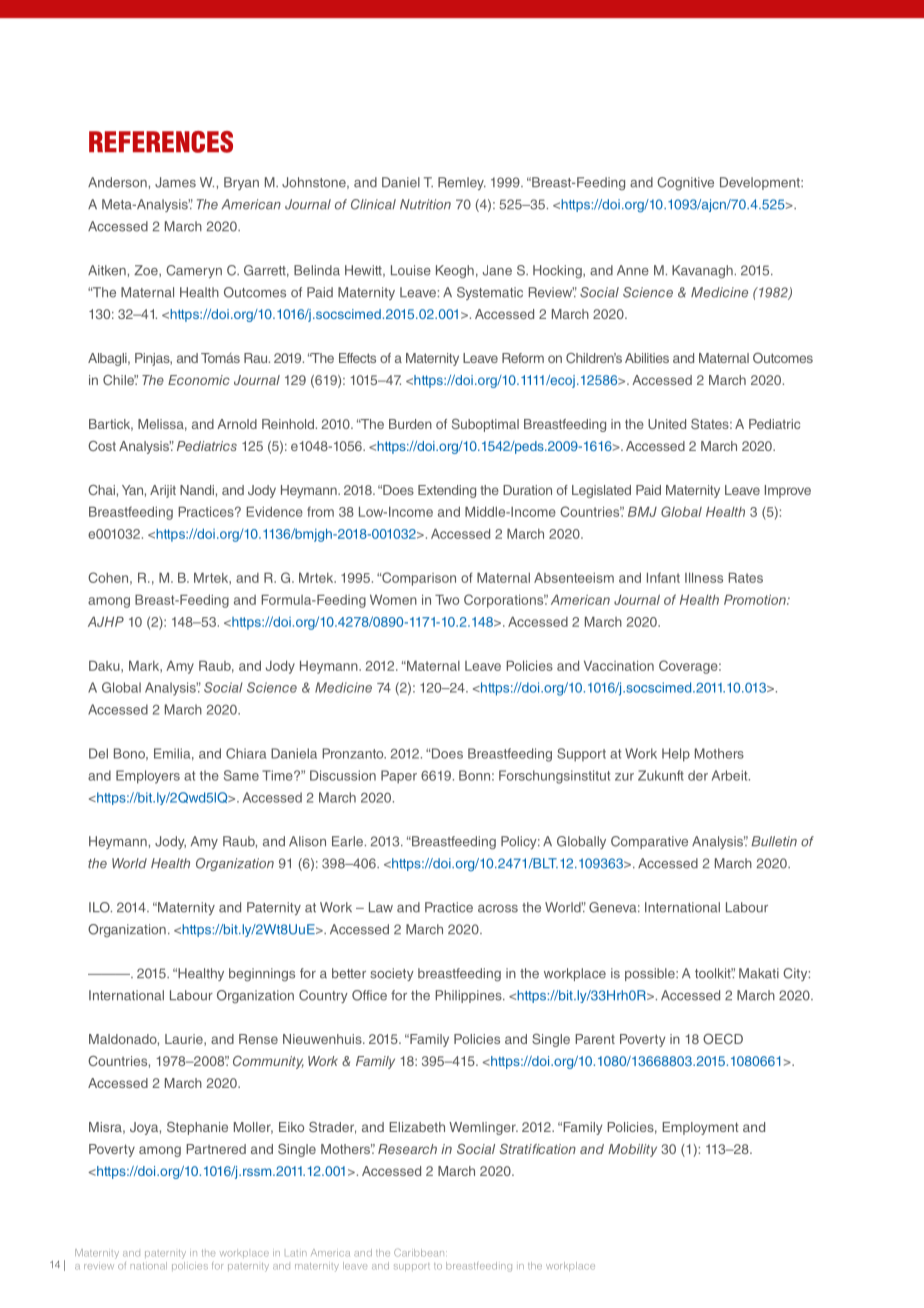 This document has width=924, height=1308. I want to click on Philippines, so click(469, 996).
